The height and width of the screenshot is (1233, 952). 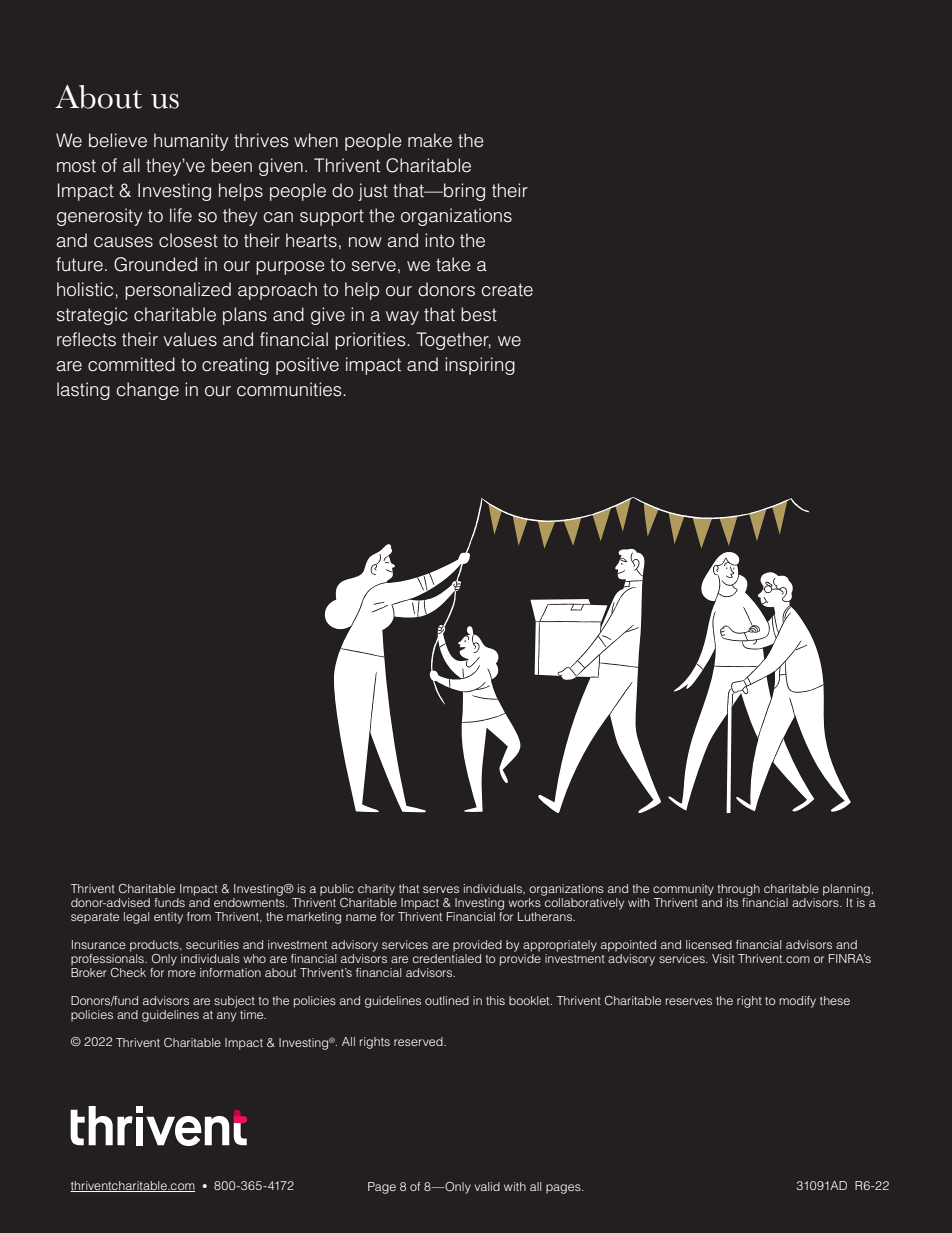 What do you see at coordinates (738, 890) in the screenshot?
I see `through` at bounding box center [738, 890].
